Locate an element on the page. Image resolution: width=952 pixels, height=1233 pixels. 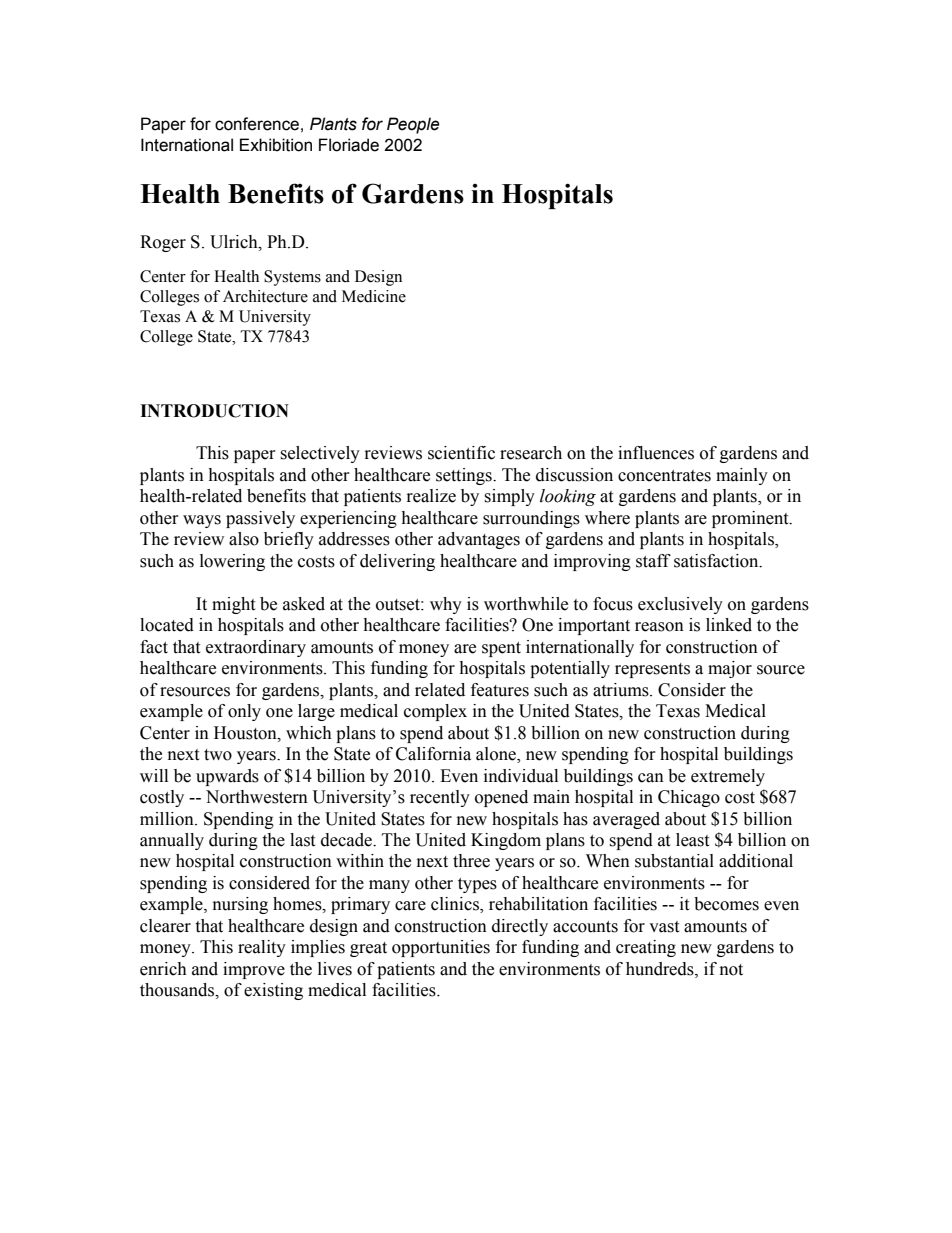
improve is located at coordinates (254, 970).
